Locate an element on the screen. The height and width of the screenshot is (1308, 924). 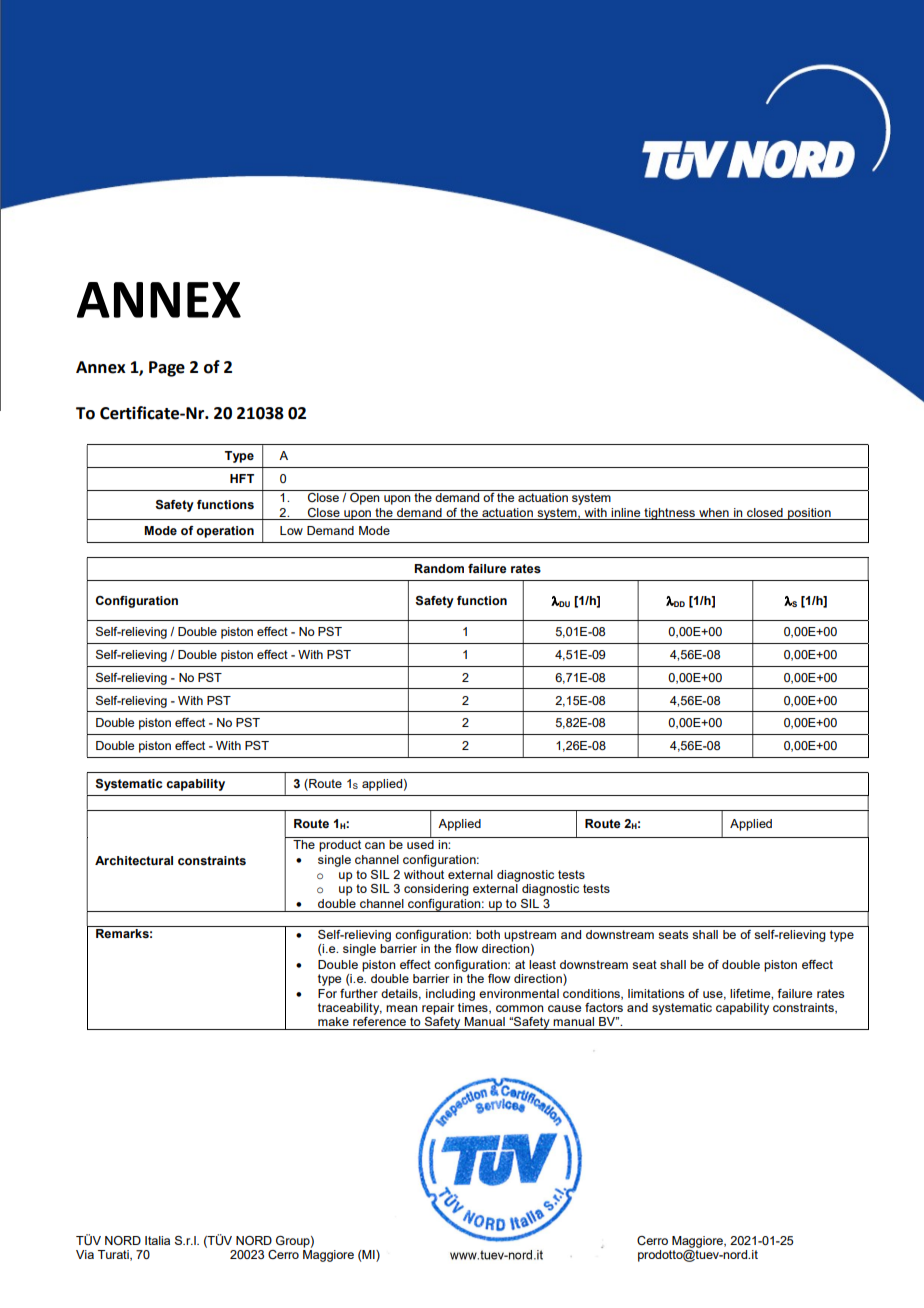
can is located at coordinates (375, 845).
